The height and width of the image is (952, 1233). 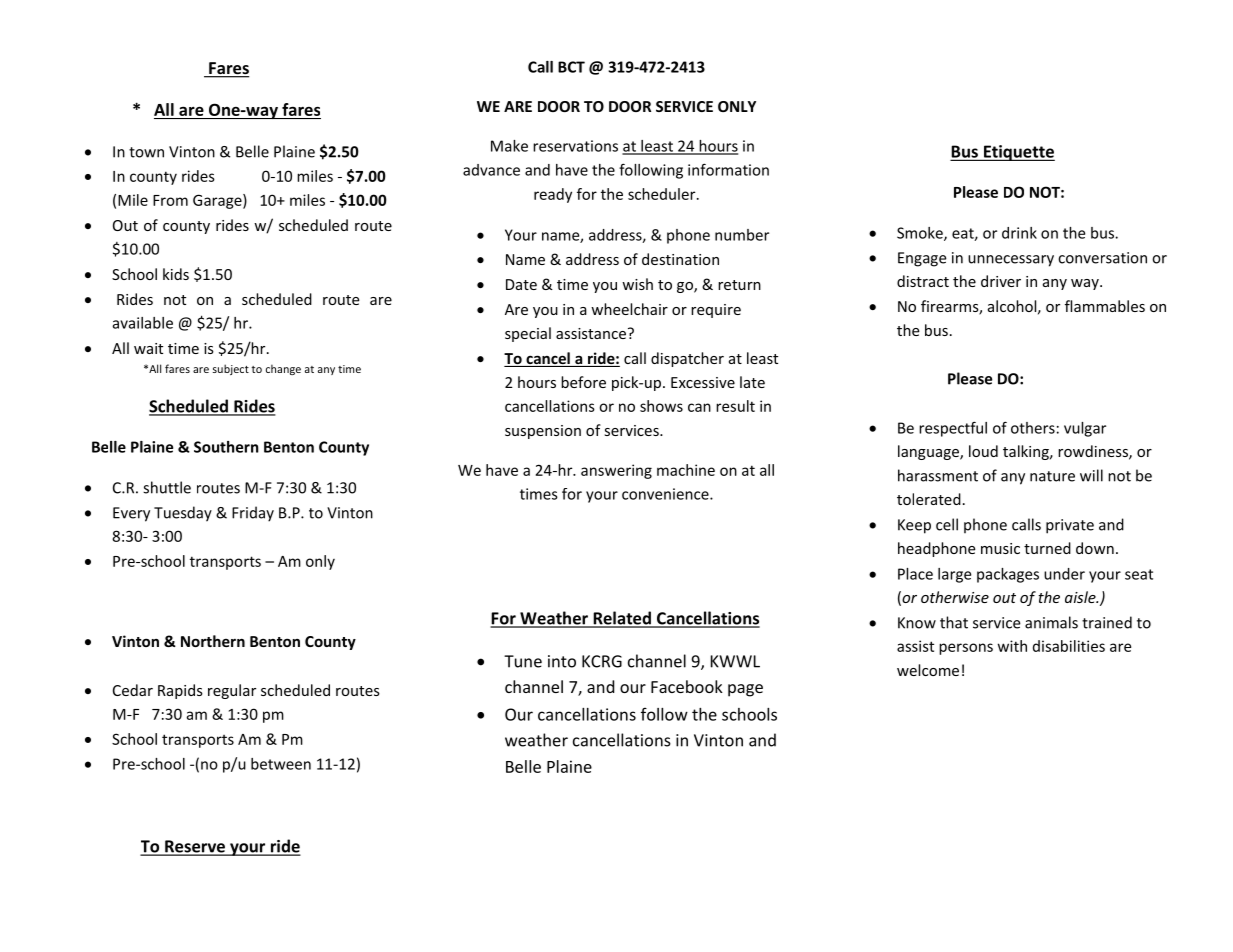 What do you see at coordinates (928, 670) in the image?
I see `welcome` at bounding box center [928, 670].
